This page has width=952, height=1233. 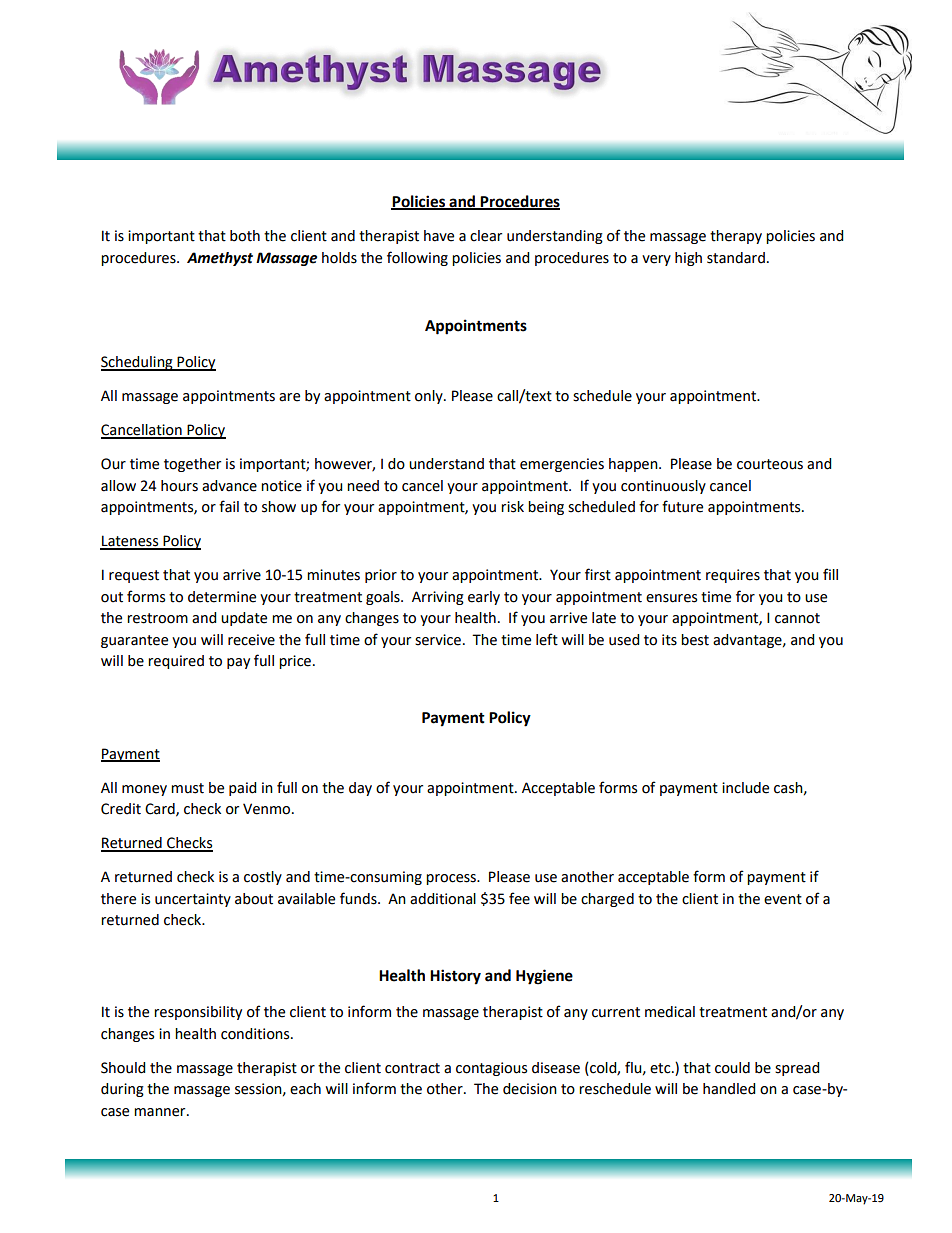 I want to click on clear, so click(x=486, y=236).
